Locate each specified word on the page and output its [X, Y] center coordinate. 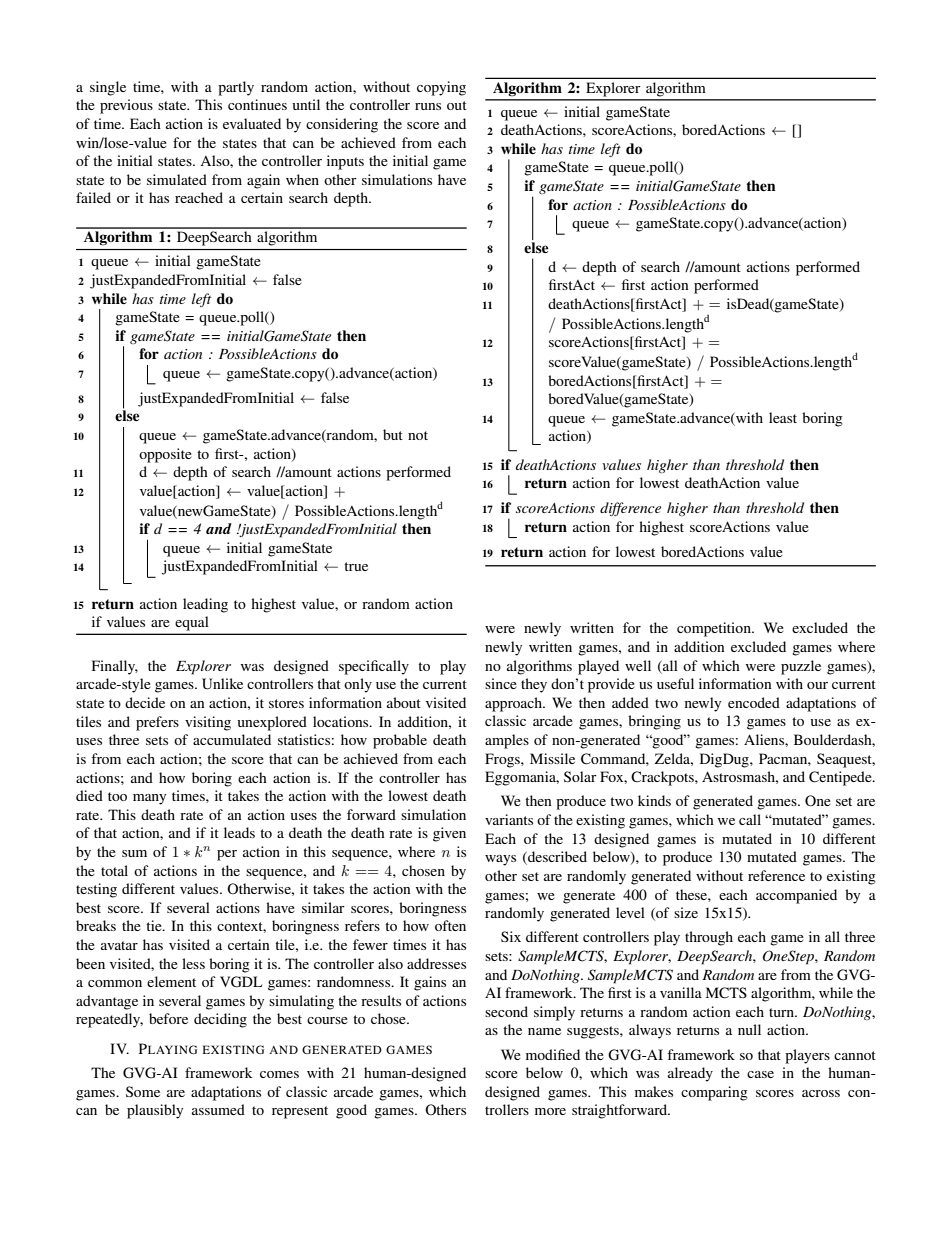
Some [143, 1091]
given [449, 834]
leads [239, 832]
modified [553, 1054]
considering [342, 125]
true [356, 566]
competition [715, 629]
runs [428, 106]
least [783, 417]
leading [205, 605]
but [393, 434]
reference [776, 875]
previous [126, 106]
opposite [165, 455]
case [760, 1074]
